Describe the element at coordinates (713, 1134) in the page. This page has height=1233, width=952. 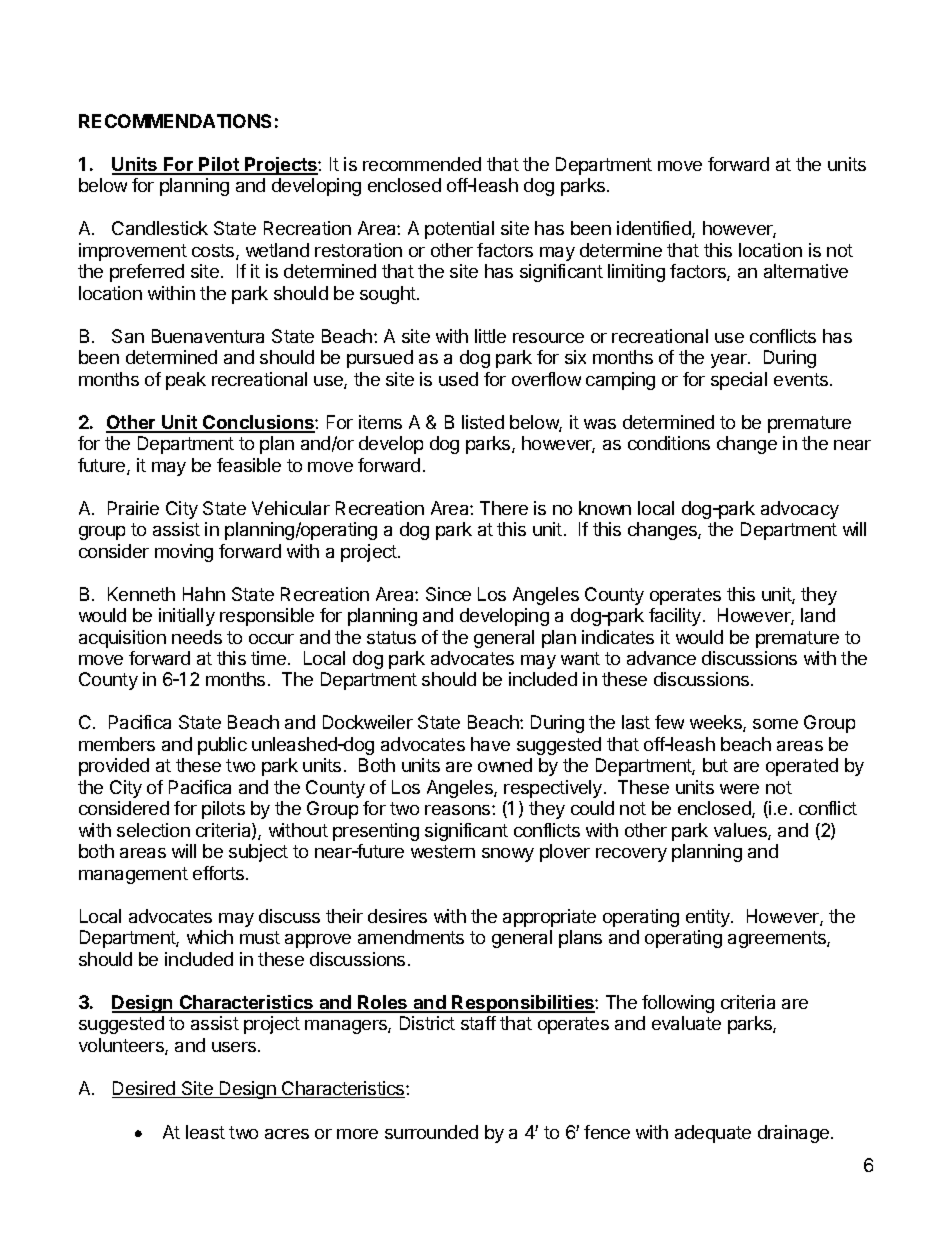
I see `adequate` at that location.
